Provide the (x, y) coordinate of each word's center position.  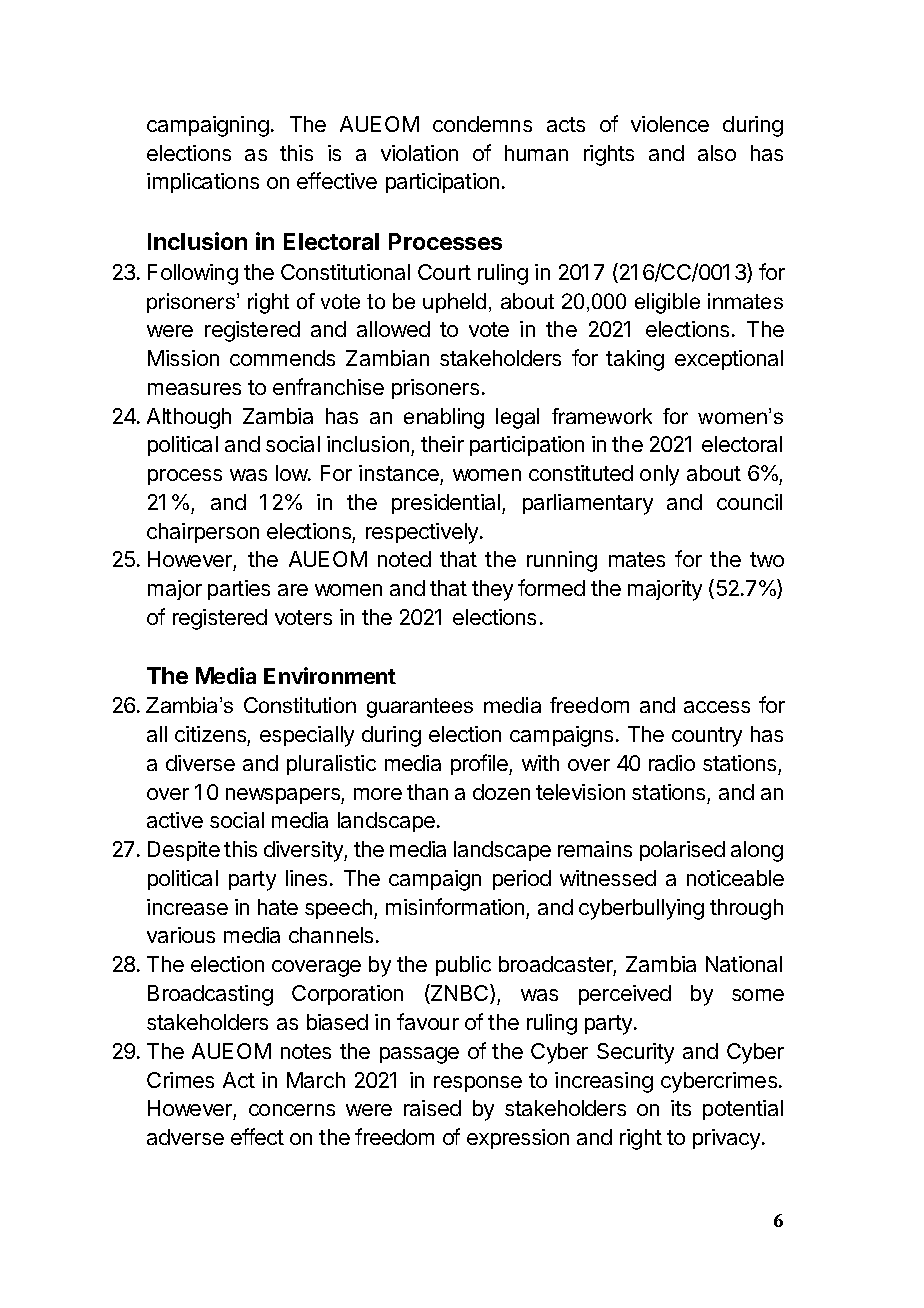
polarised (682, 851)
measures (194, 389)
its (681, 1108)
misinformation (455, 906)
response (478, 1084)
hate (278, 907)
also (717, 153)
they (492, 590)
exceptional (729, 360)
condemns (482, 124)
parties (239, 590)
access (717, 707)
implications (203, 183)
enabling (444, 418)
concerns (292, 1110)
